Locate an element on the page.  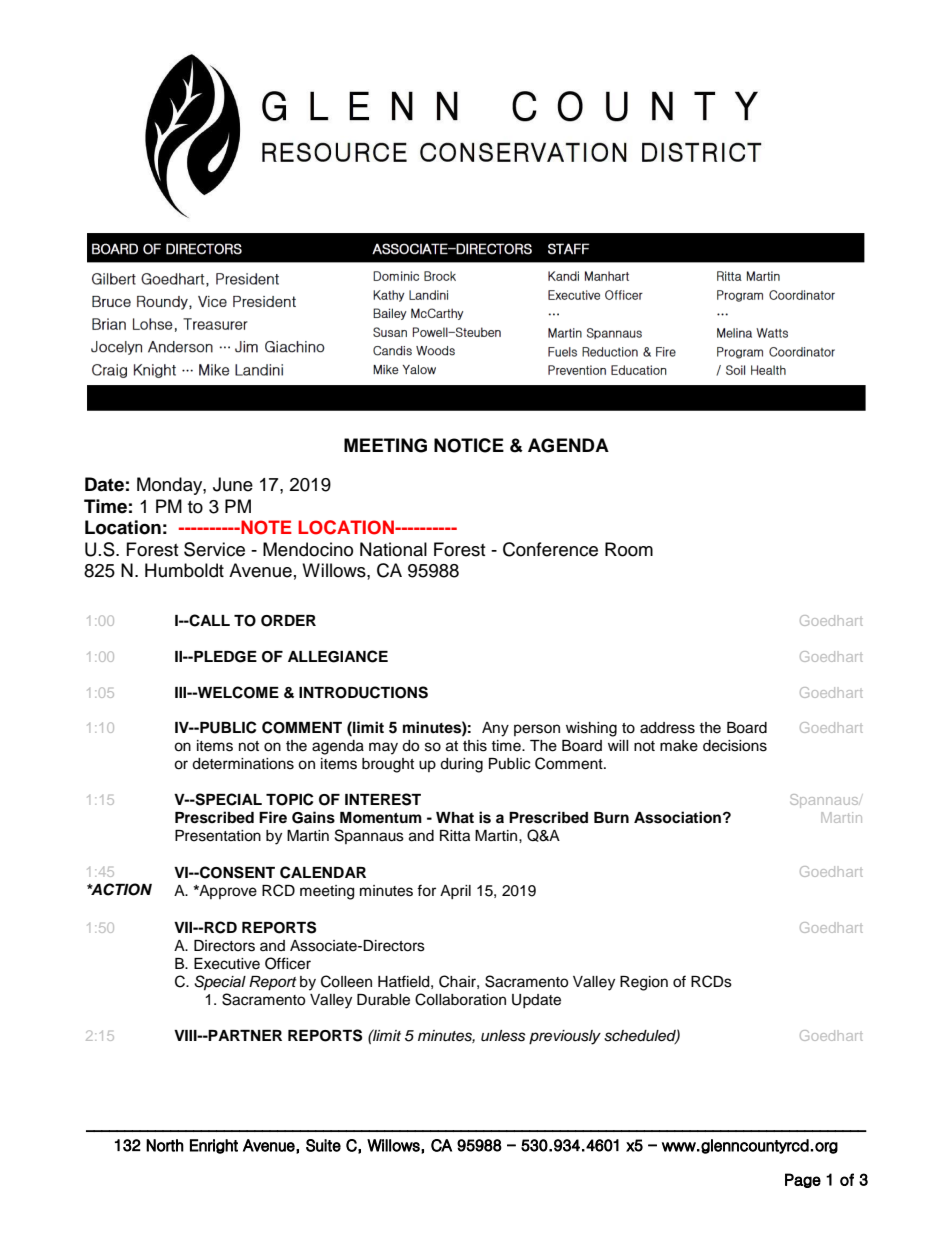
Suite is located at coordinates (323, 1145).
